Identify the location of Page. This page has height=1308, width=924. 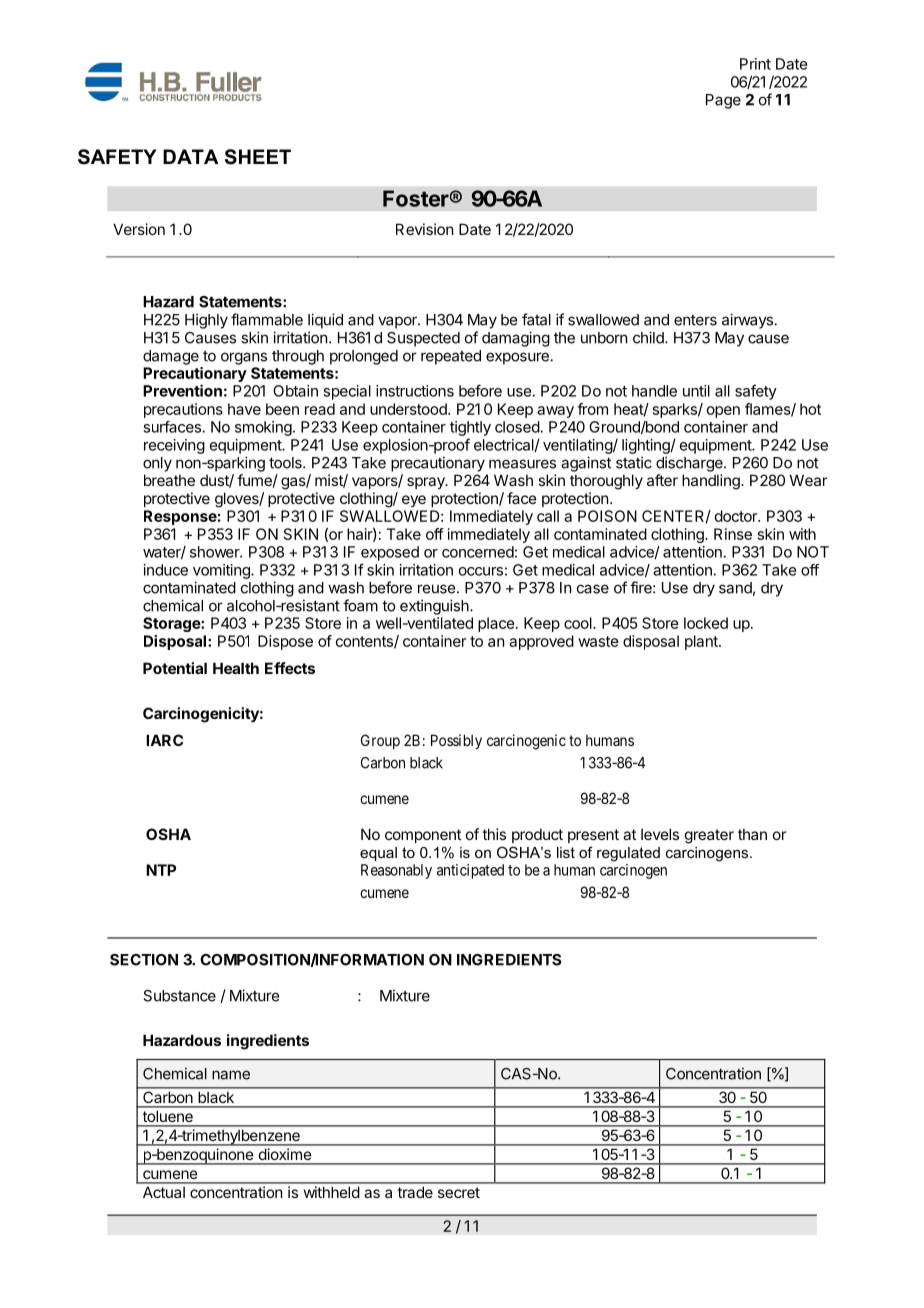
(723, 101).
